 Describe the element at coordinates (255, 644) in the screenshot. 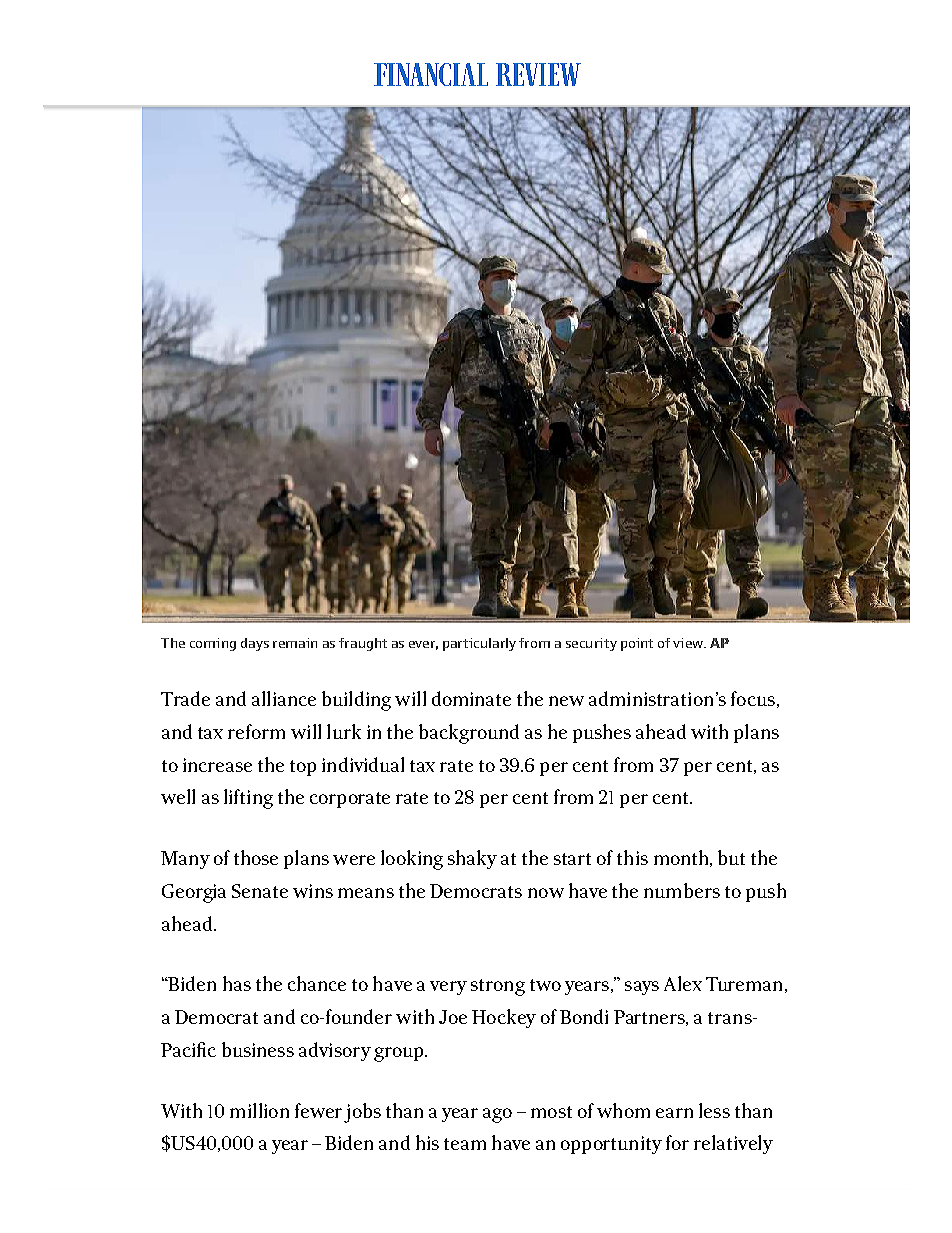

I see `days` at that location.
